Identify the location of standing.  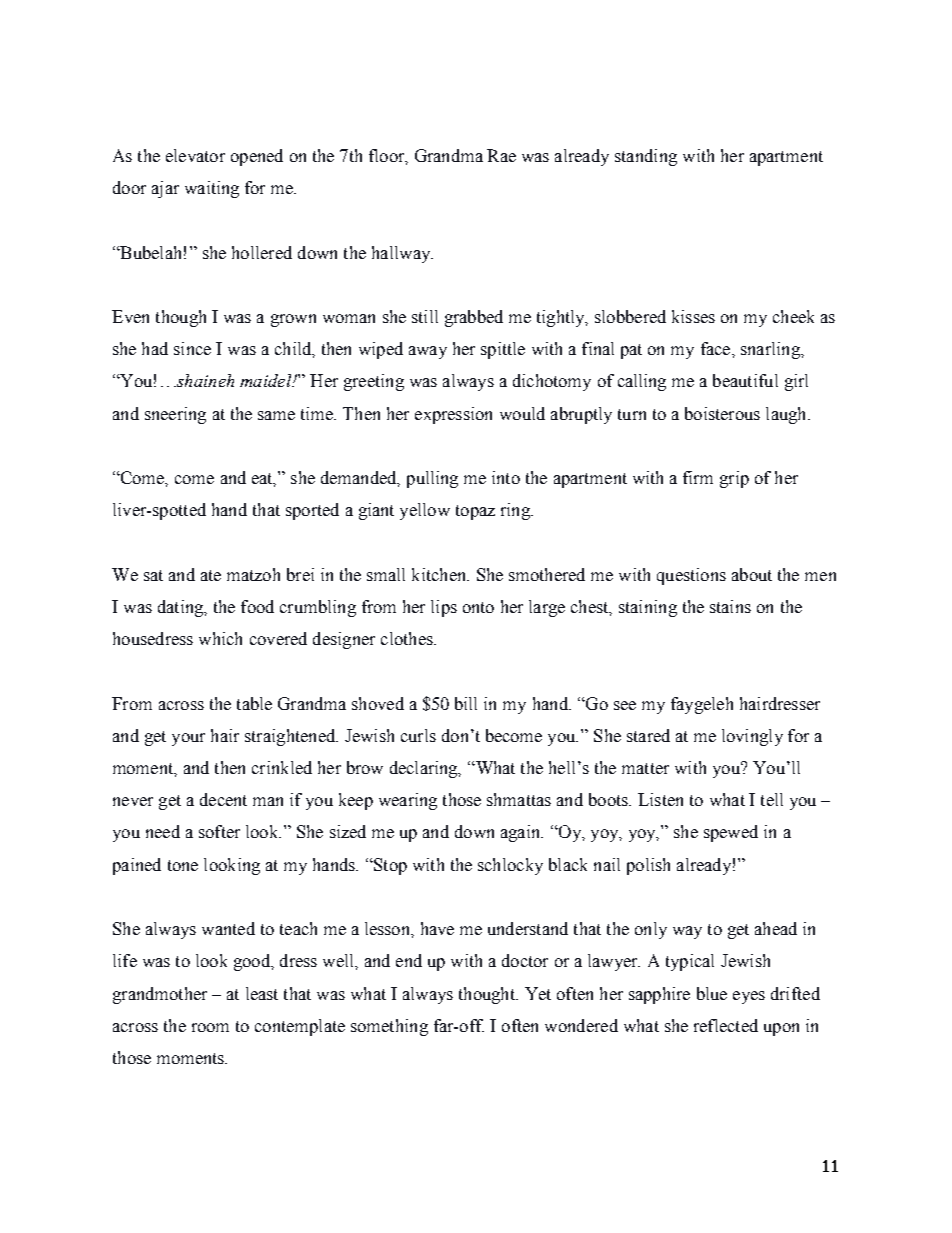
(646, 157).
